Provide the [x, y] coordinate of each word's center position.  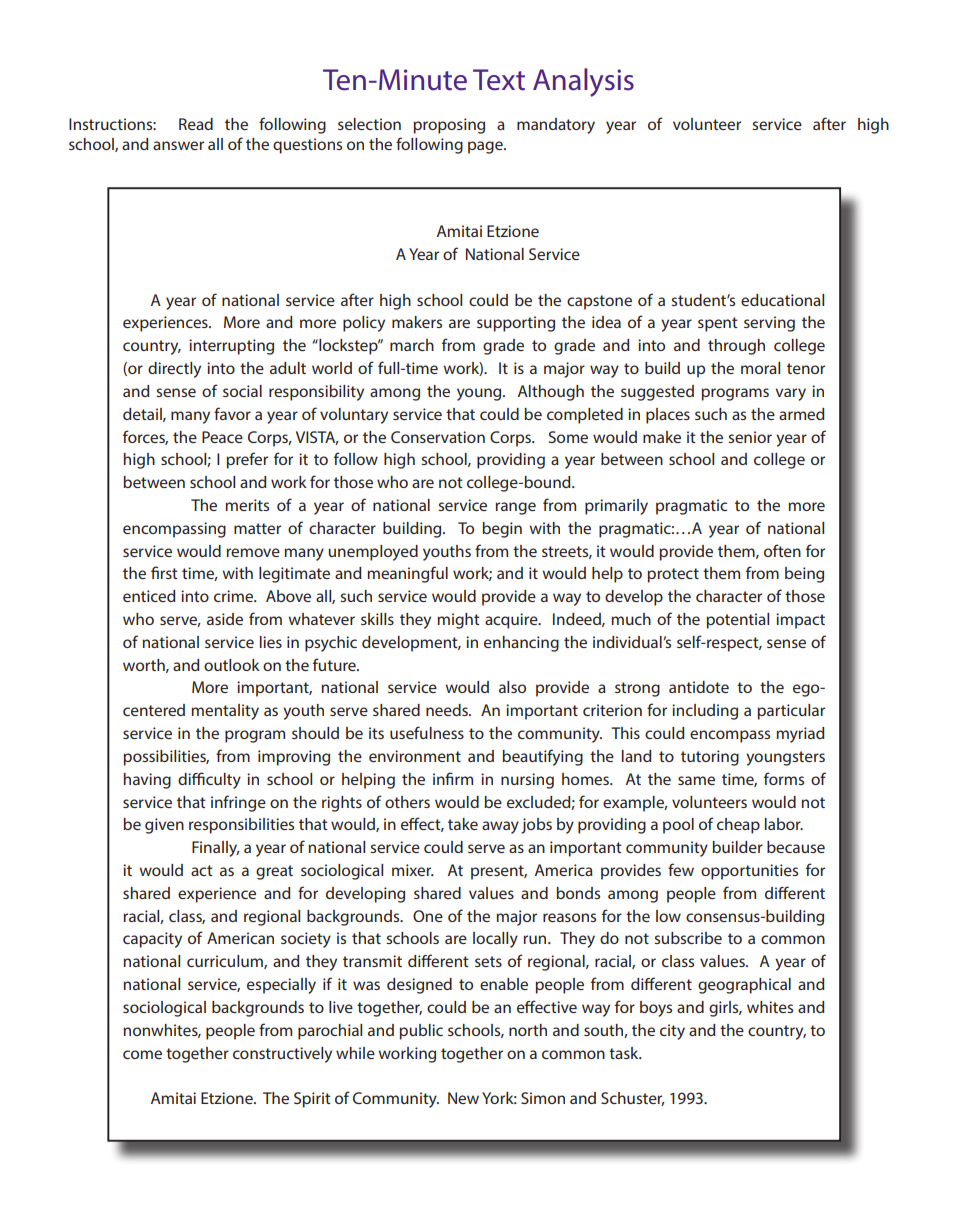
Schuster [633, 1099]
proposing [449, 126]
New [463, 1098]
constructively [282, 1055]
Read [196, 124]
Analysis [583, 82]
